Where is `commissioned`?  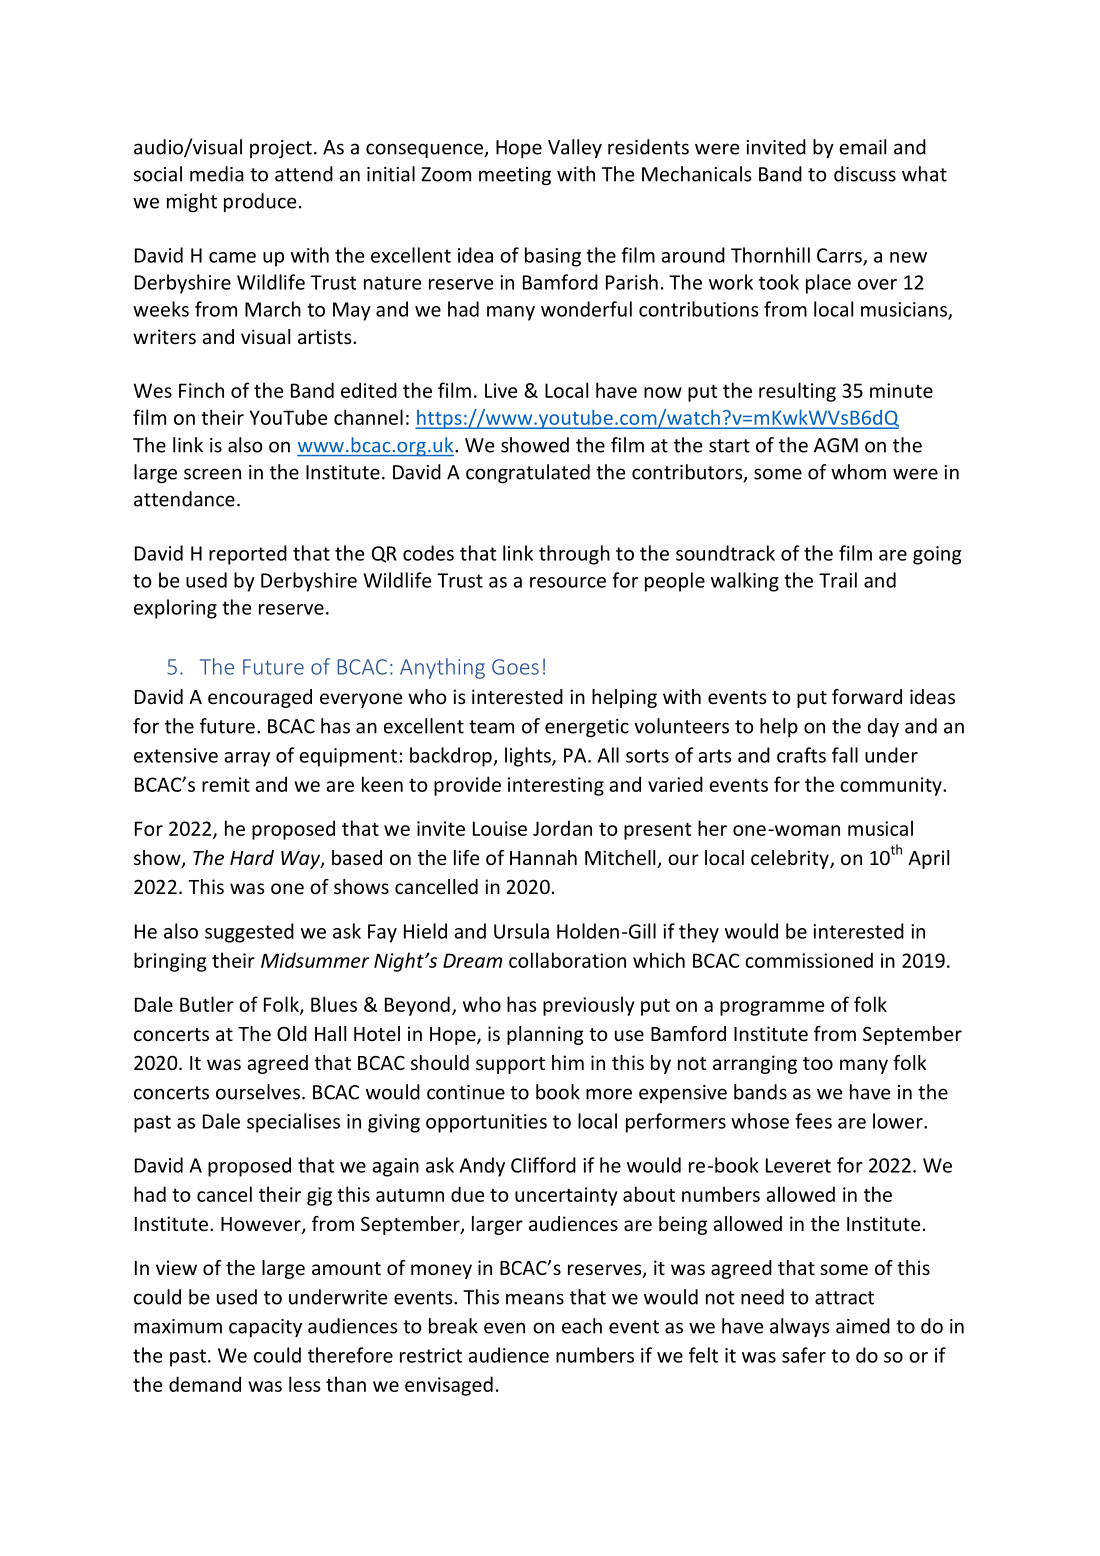 commissioned is located at coordinates (809, 960).
